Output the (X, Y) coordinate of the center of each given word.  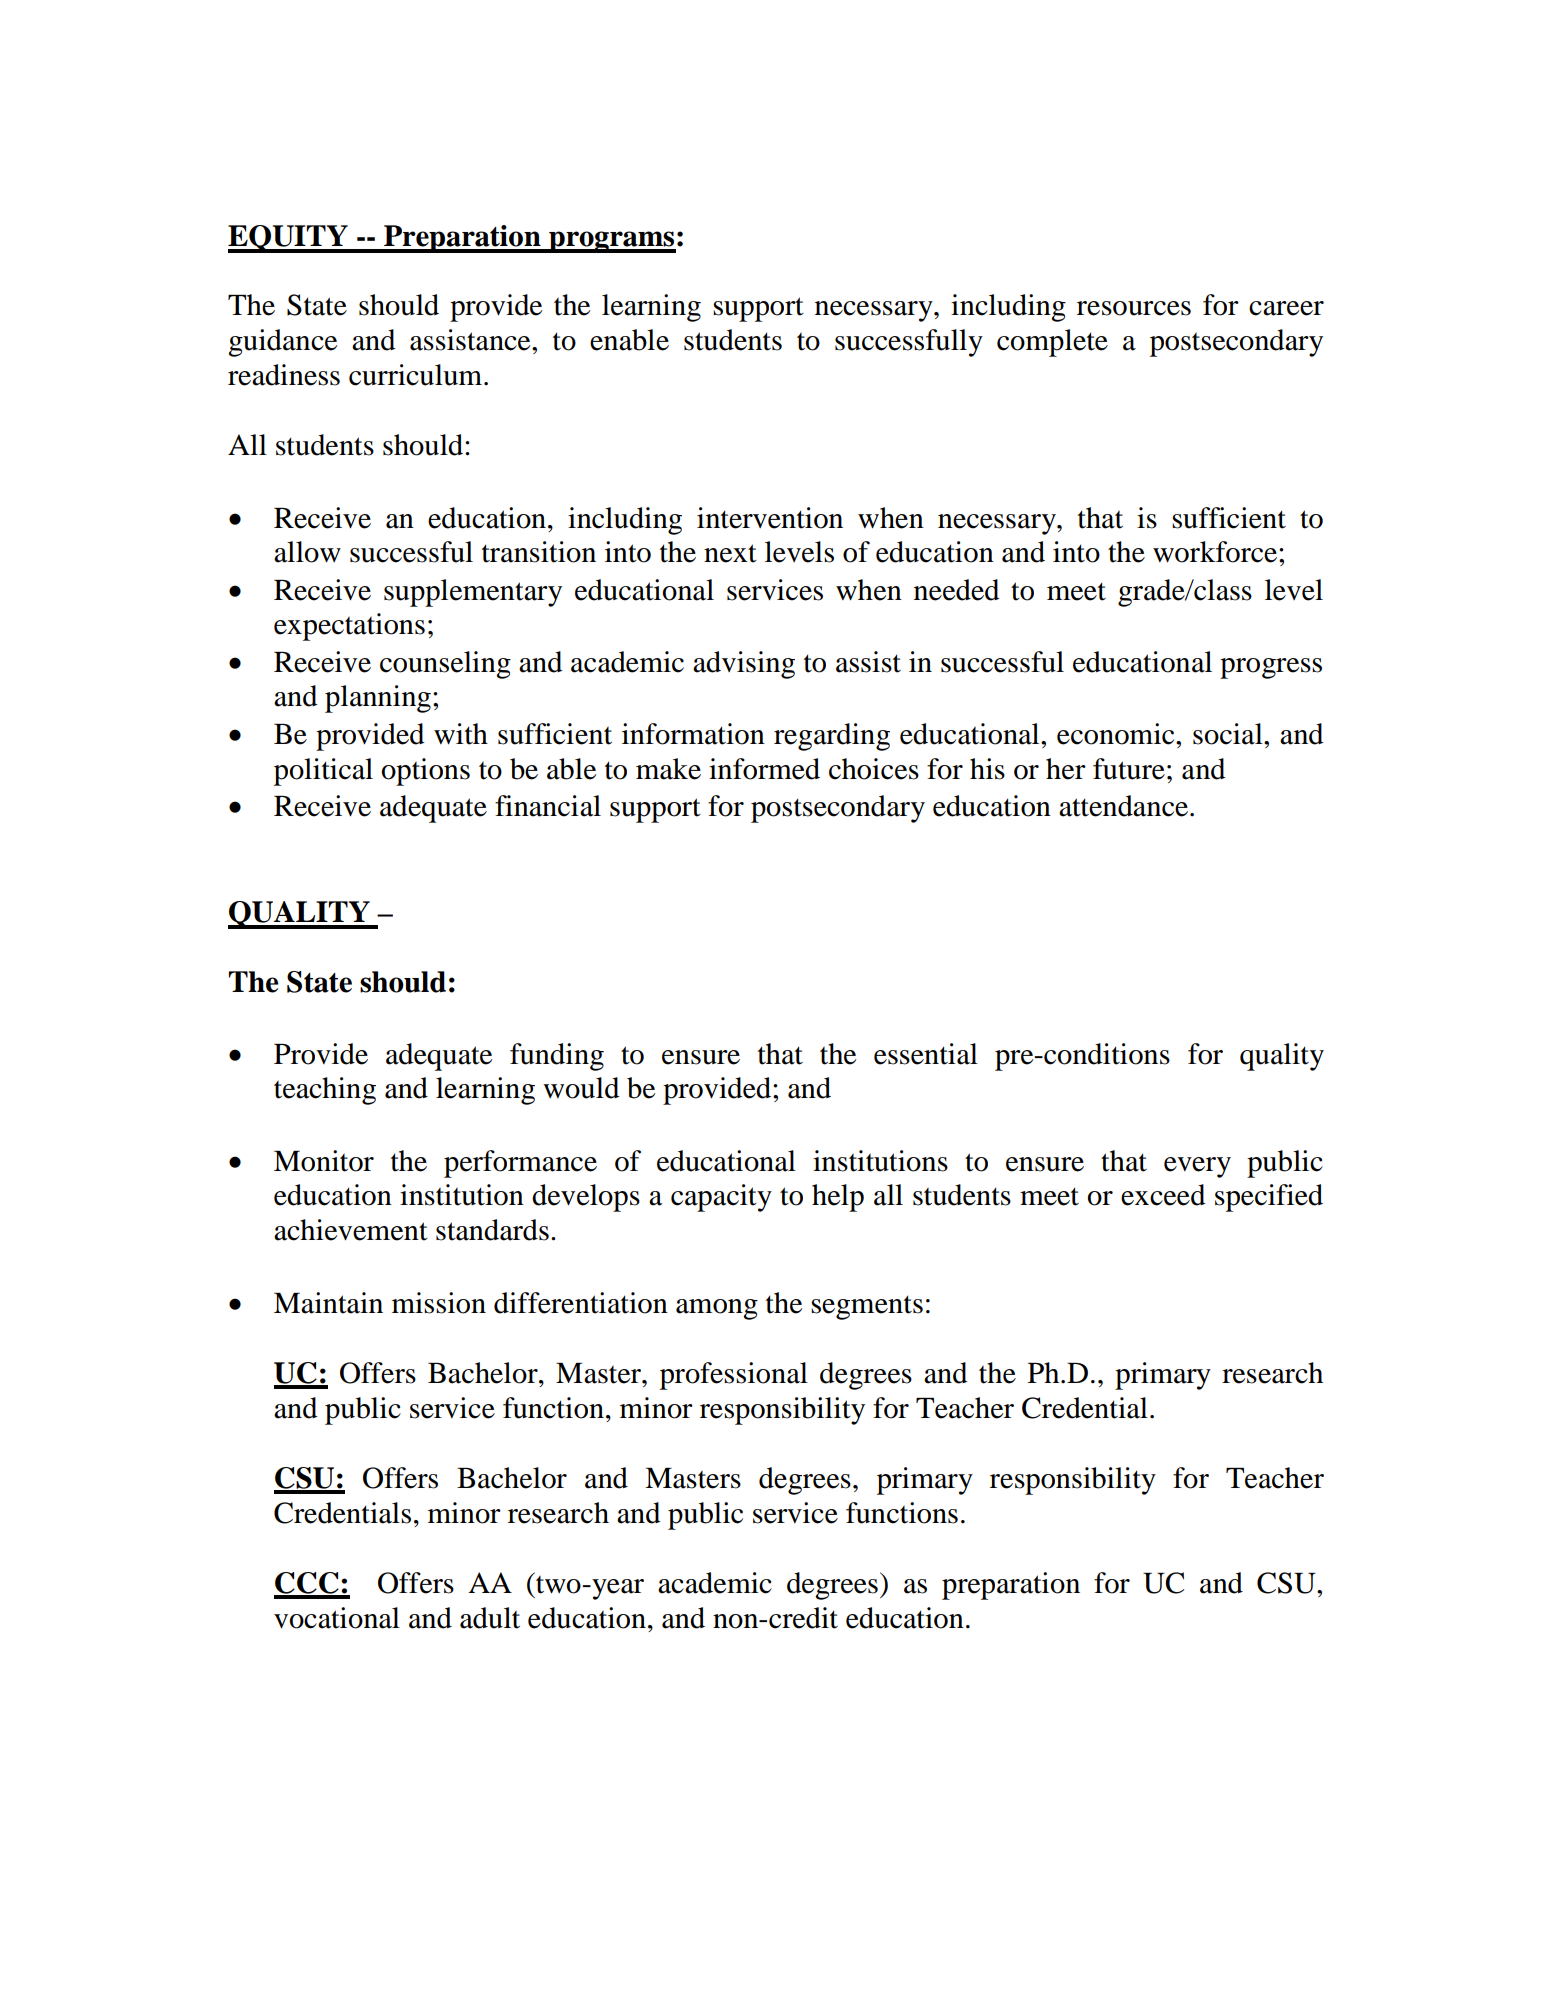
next (730, 553)
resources (1134, 308)
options (426, 772)
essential (926, 1054)
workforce (1215, 552)
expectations (349, 627)
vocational (337, 1618)
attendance (1125, 806)
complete (1052, 343)
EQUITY (289, 239)
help (838, 1198)
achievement (351, 1230)
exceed (1163, 1195)
